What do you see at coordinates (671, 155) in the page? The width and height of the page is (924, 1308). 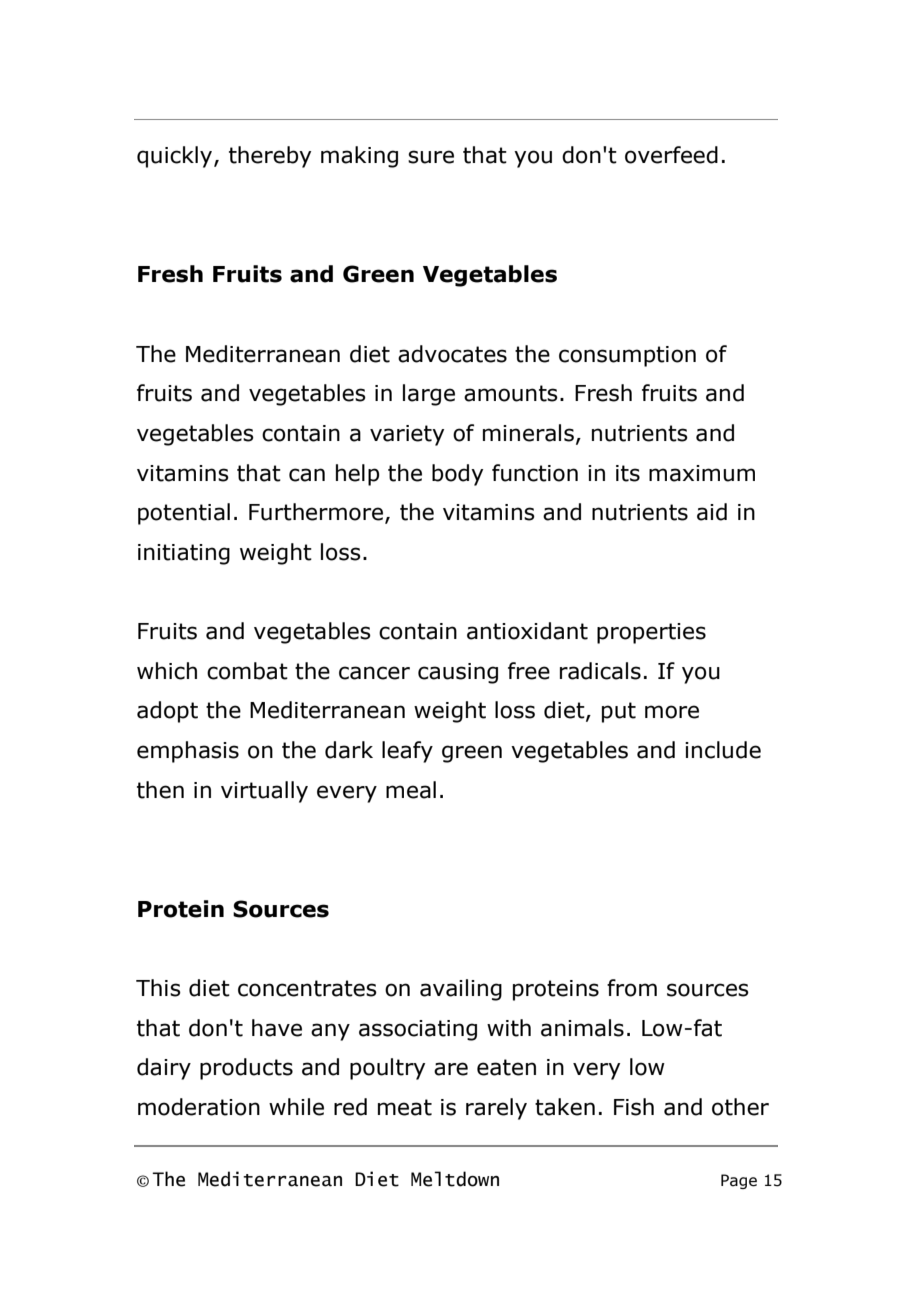 I see `overfeed` at bounding box center [671, 155].
